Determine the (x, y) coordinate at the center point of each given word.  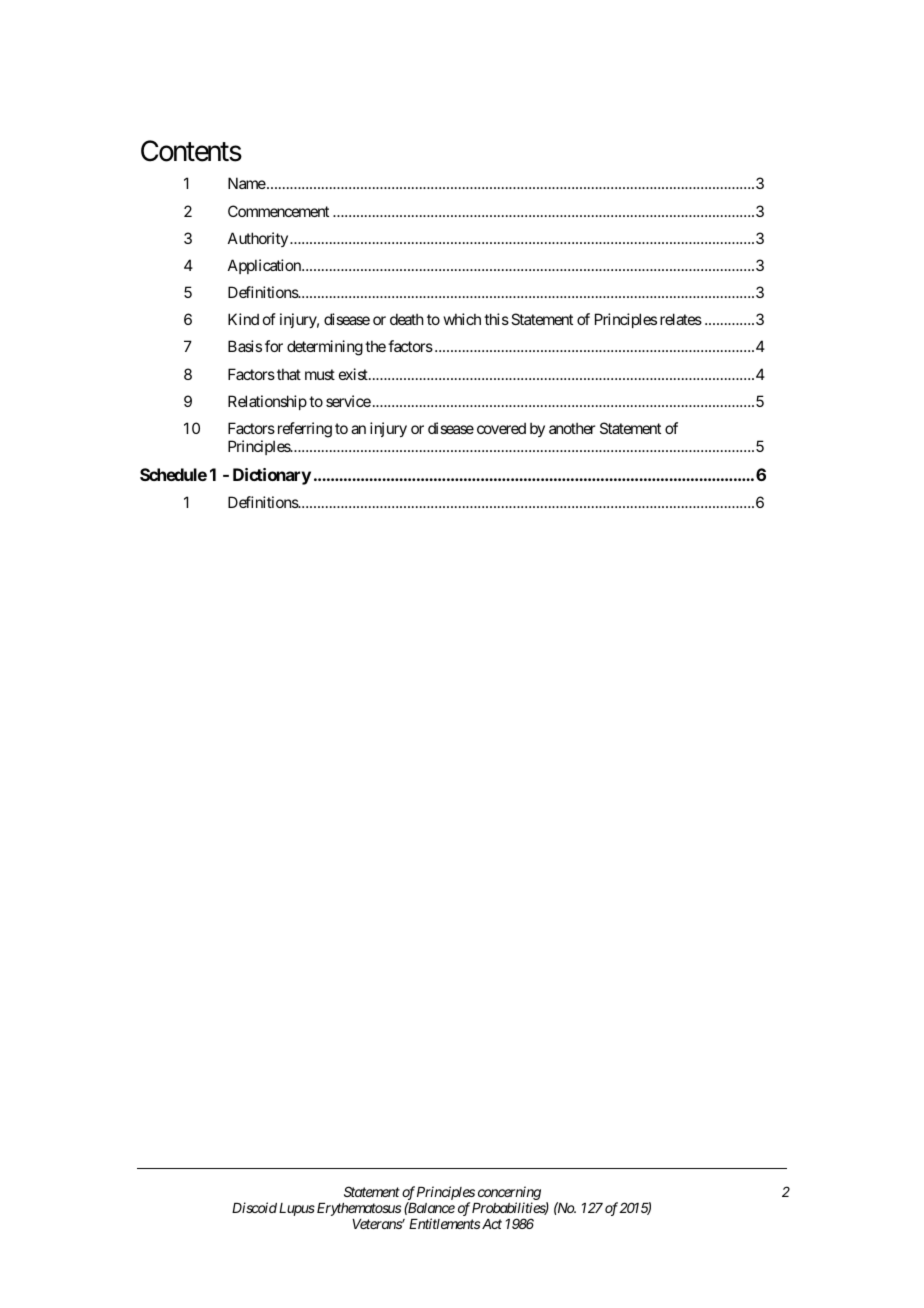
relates (681, 319)
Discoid (254, 1207)
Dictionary (272, 476)
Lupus (297, 1209)
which (462, 319)
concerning (509, 1194)
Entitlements (444, 1223)
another (572, 428)
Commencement (278, 211)
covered (501, 428)
